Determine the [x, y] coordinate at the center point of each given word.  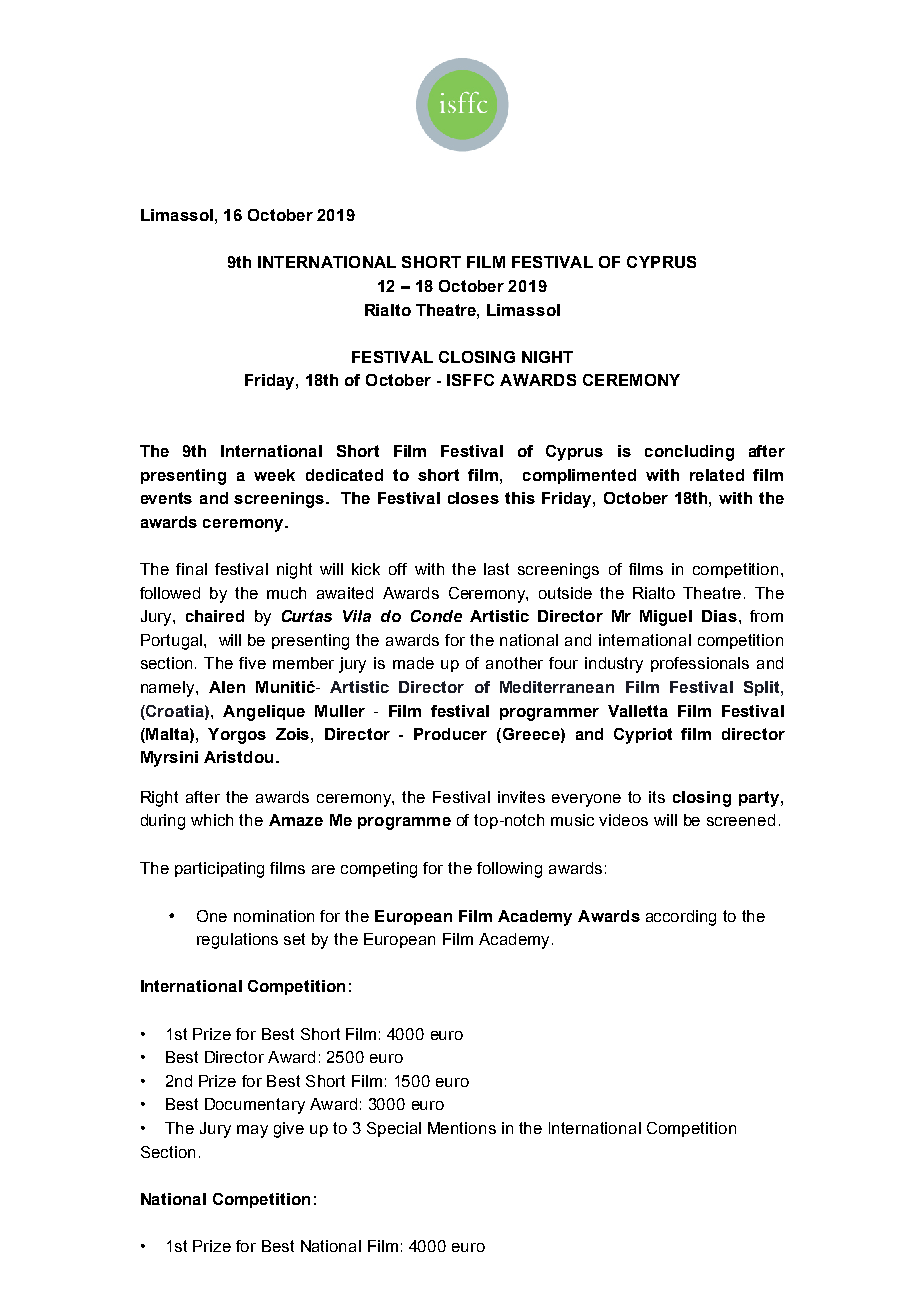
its [657, 797]
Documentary [255, 1106]
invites [521, 797]
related [717, 475]
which [212, 820]
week [274, 475]
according [681, 918]
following [509, 870]
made [413, 663]
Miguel [666, 618]
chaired [215, 616]
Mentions [462, 1128]
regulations [237, 941]
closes [473, 498]
